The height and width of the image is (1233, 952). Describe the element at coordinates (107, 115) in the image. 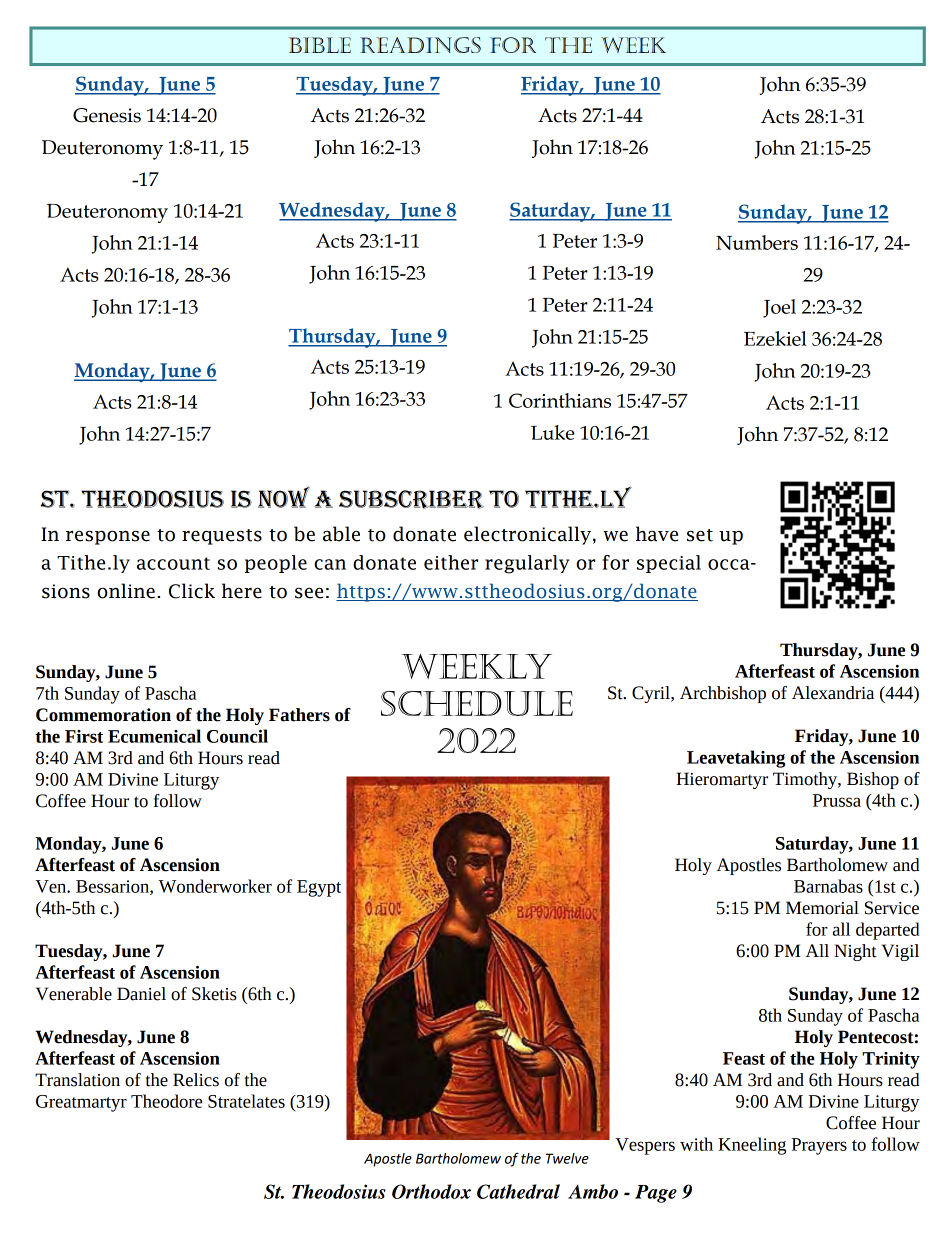

I see `Genesis` at that location.
